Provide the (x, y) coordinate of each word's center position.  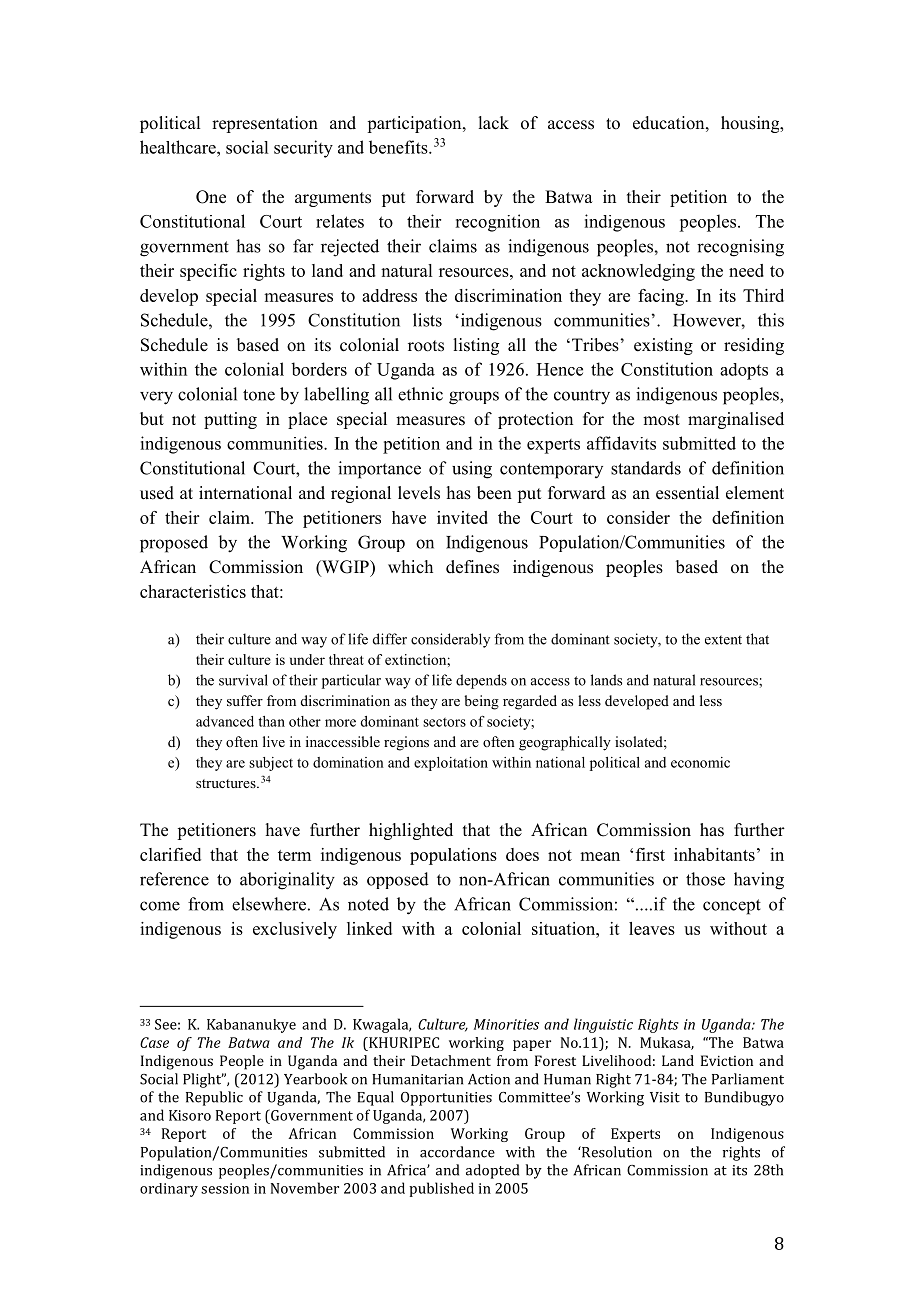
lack (493, 123)
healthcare (179, 147)
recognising (740, 248)
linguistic (603, 1025)
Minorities (506, 1024)
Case (154, 1042)
